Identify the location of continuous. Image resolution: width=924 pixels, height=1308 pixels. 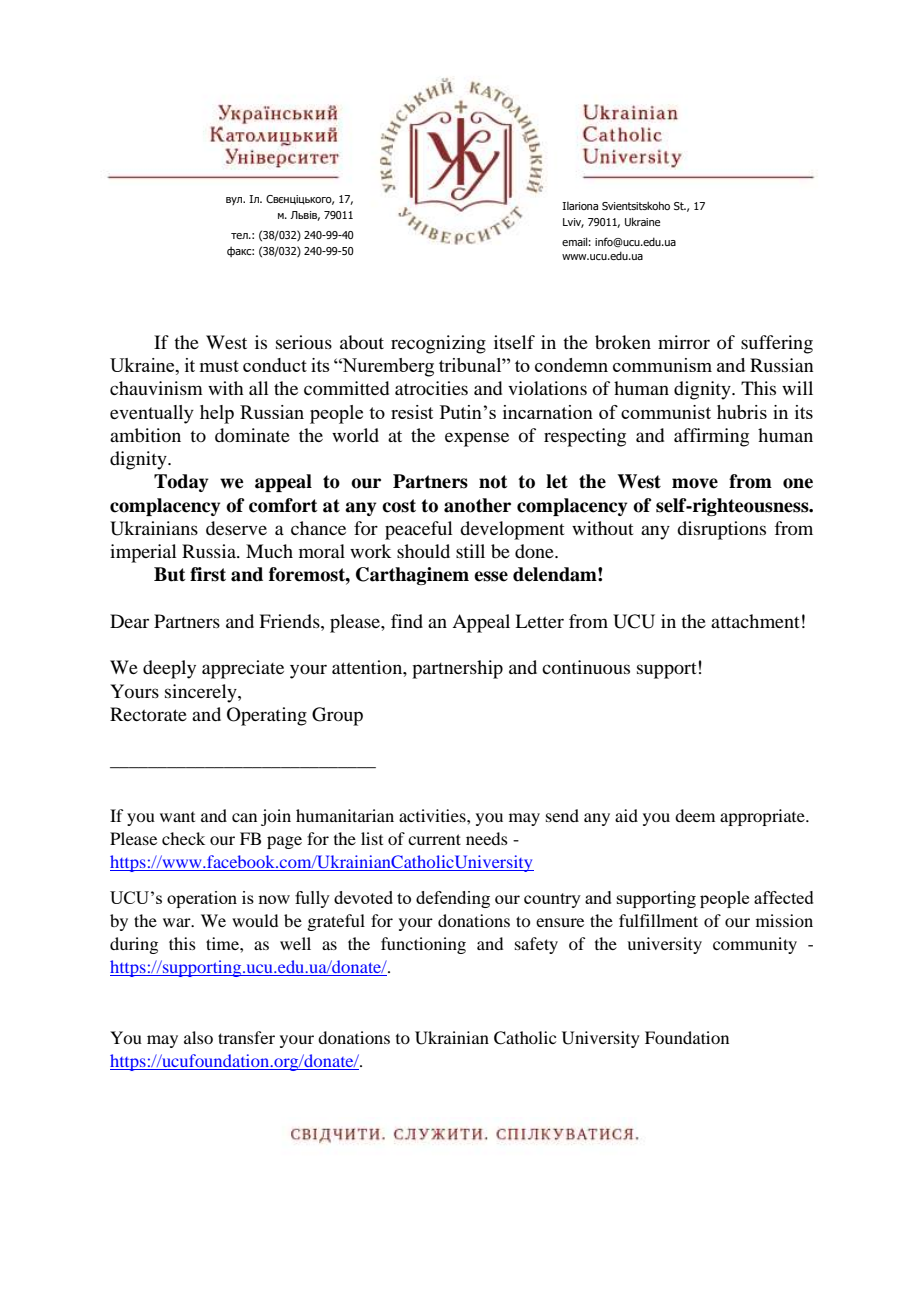
(586, 667).
